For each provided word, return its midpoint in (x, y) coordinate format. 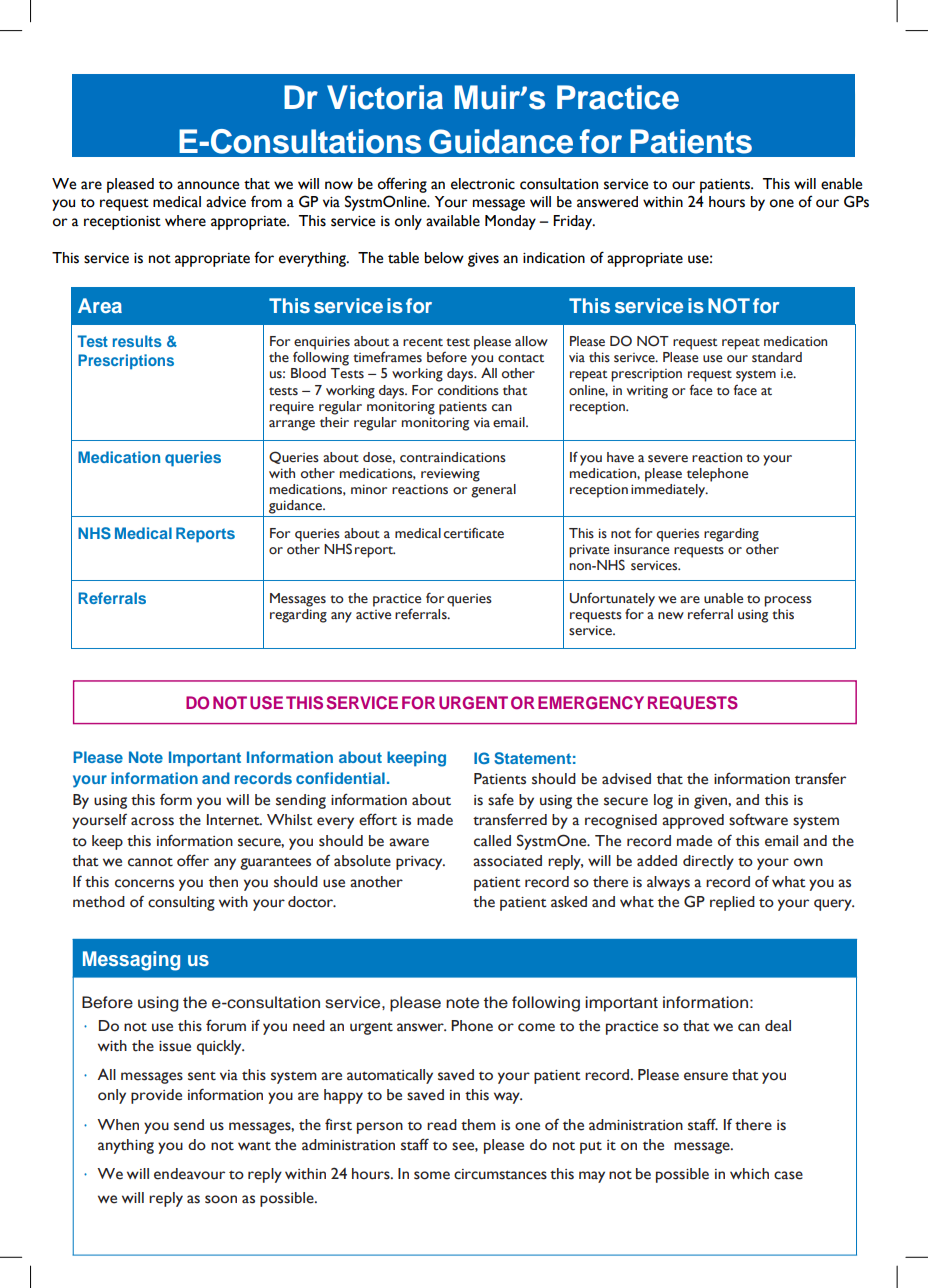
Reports (205, 535)
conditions (468, 390)
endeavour (189, 1174)
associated (507, 861)
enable (841, 184)
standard (777, 357)
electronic (483, 184)
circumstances (500, 1174)
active (373, 615)
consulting (181, 903)
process (788, 601)
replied (732, 903)
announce (208, 185)
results (137, 341)
